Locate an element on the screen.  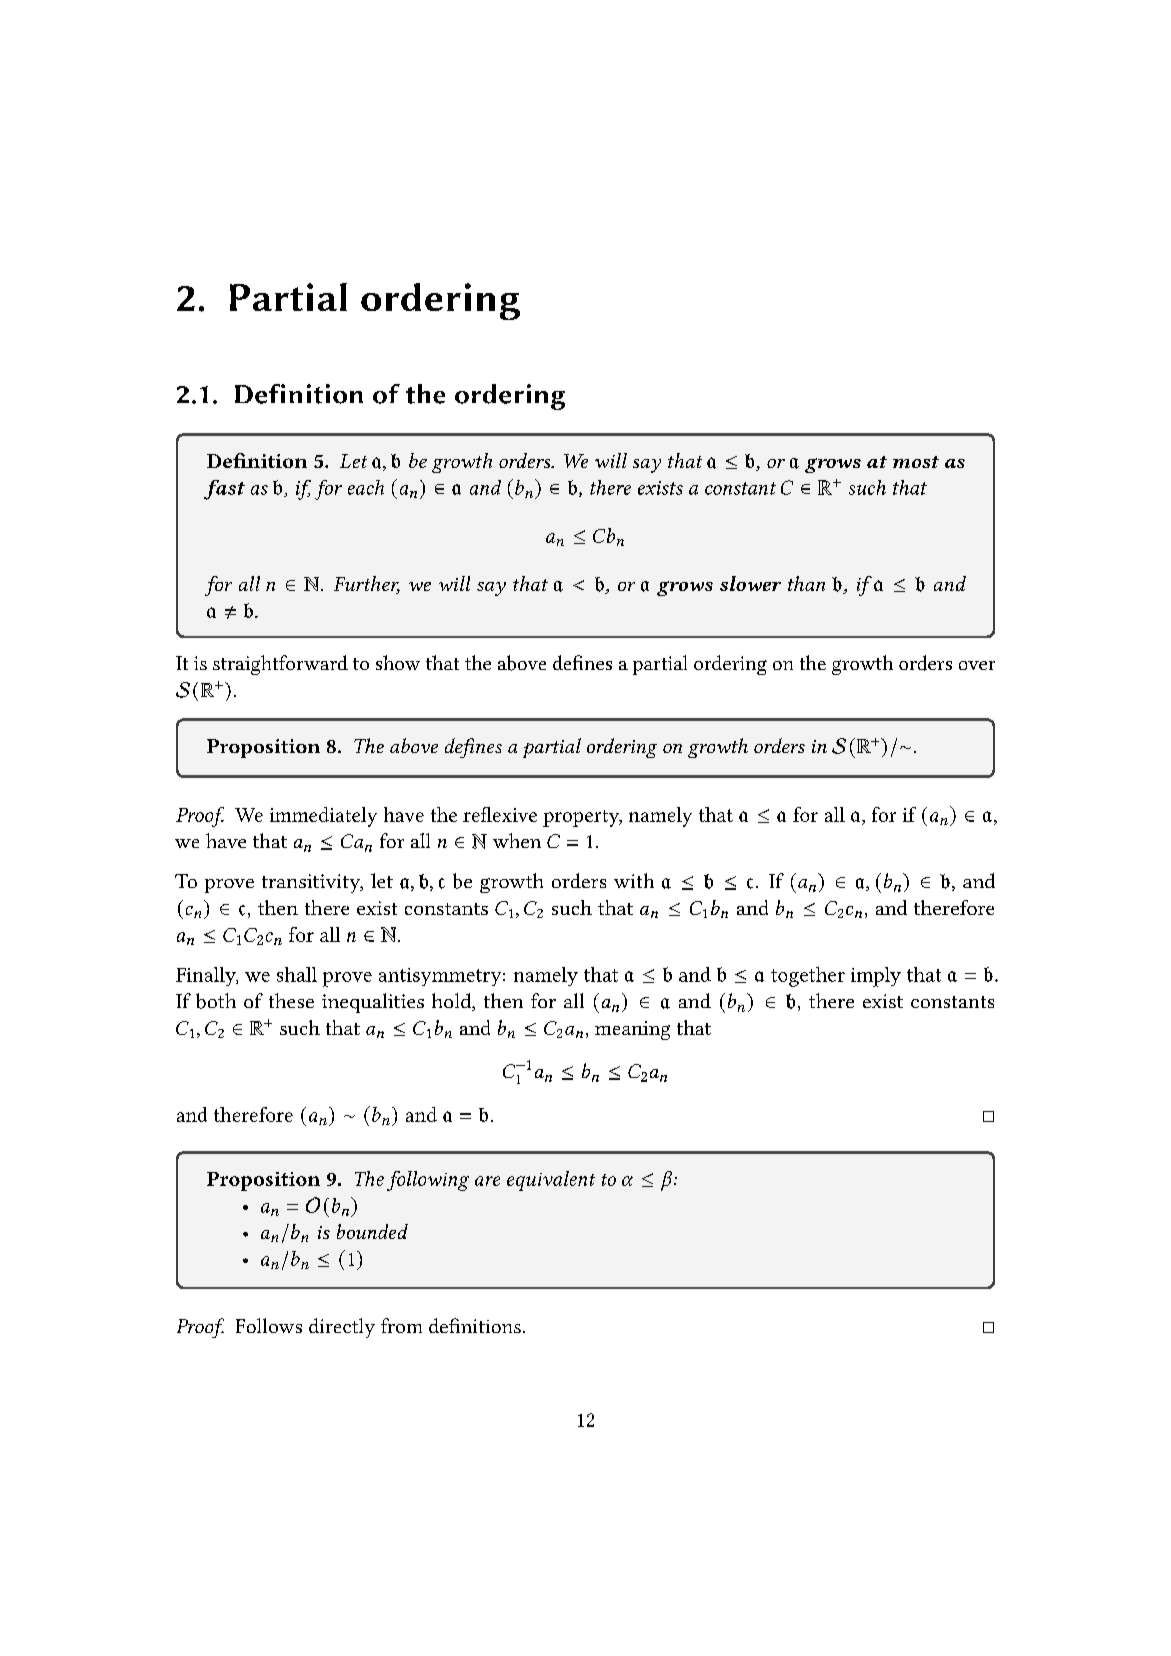
meaning is located at coordinates (632, 1030).
